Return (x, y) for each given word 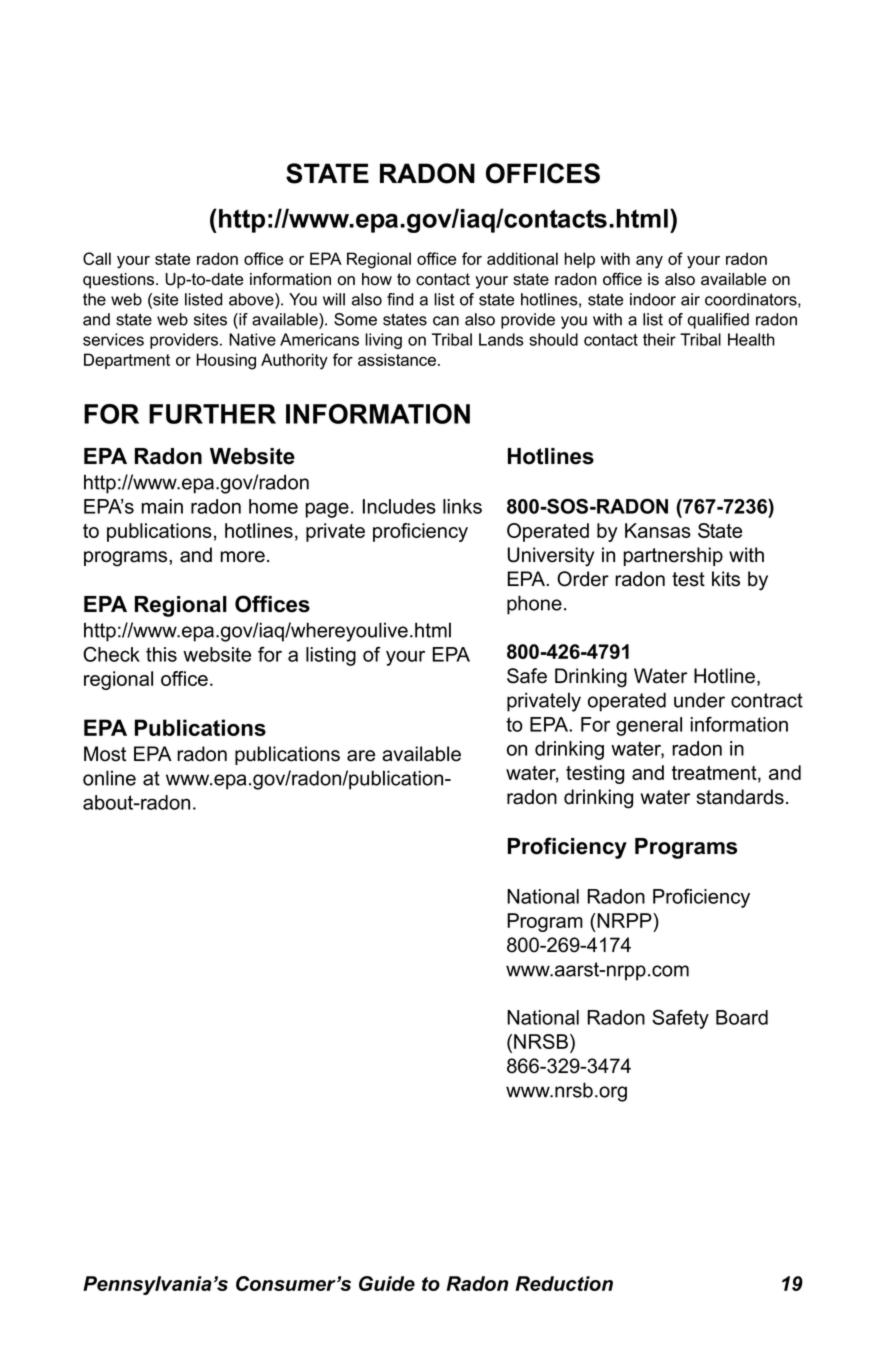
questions (120, 281)
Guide (387, 1283)
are (361, 756)
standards (740, 797)
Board (742, 1017)
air (690, 299)
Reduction (564, 1283)
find (400, 299)
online (109, 778)
